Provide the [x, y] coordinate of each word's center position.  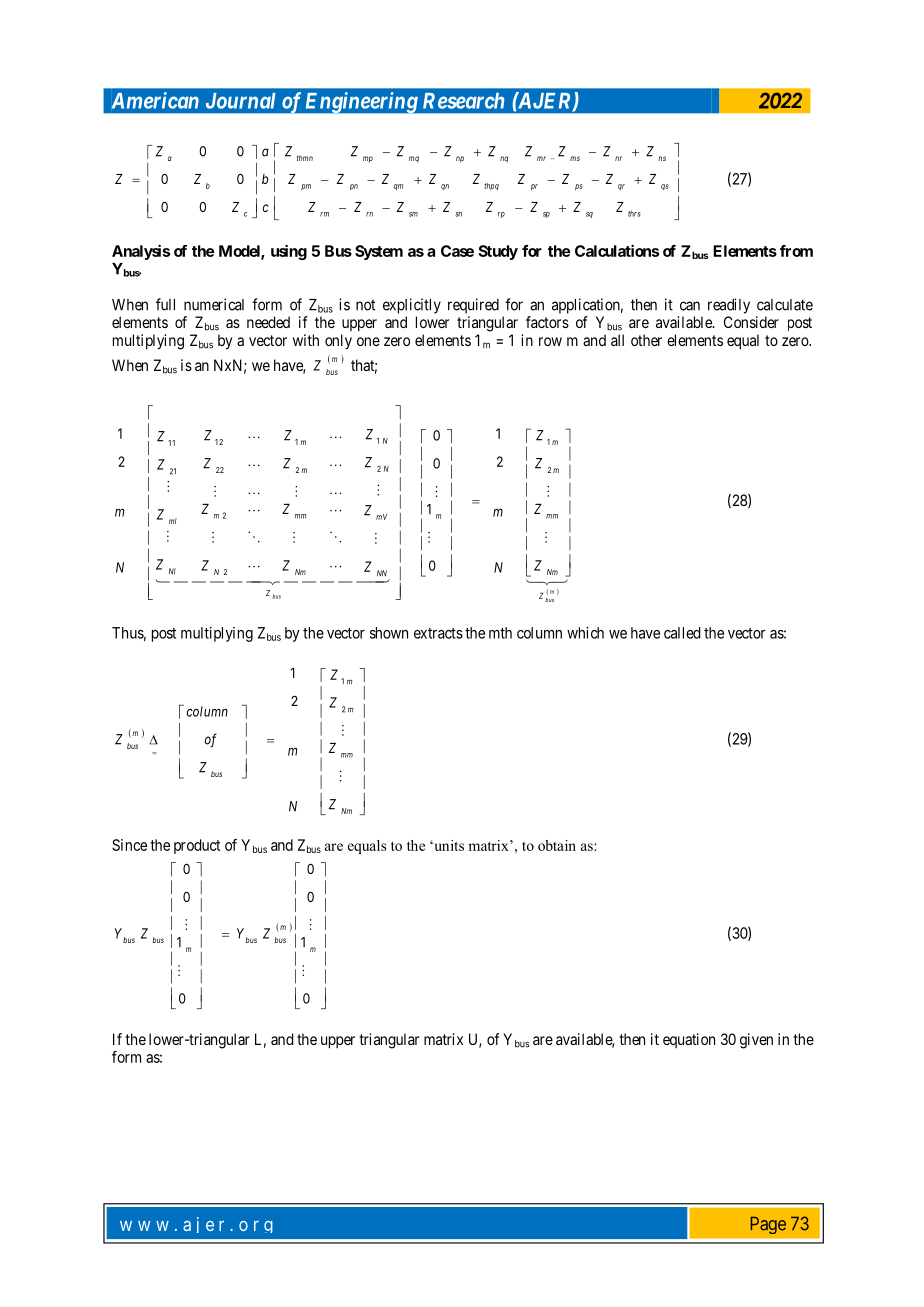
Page [768, 1225]
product [197, 846]
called [682, 633]
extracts [438, 633]
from [796, 251]
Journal [241, 101]
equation [689, 1040]
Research [463, 101]
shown [389, 633]
